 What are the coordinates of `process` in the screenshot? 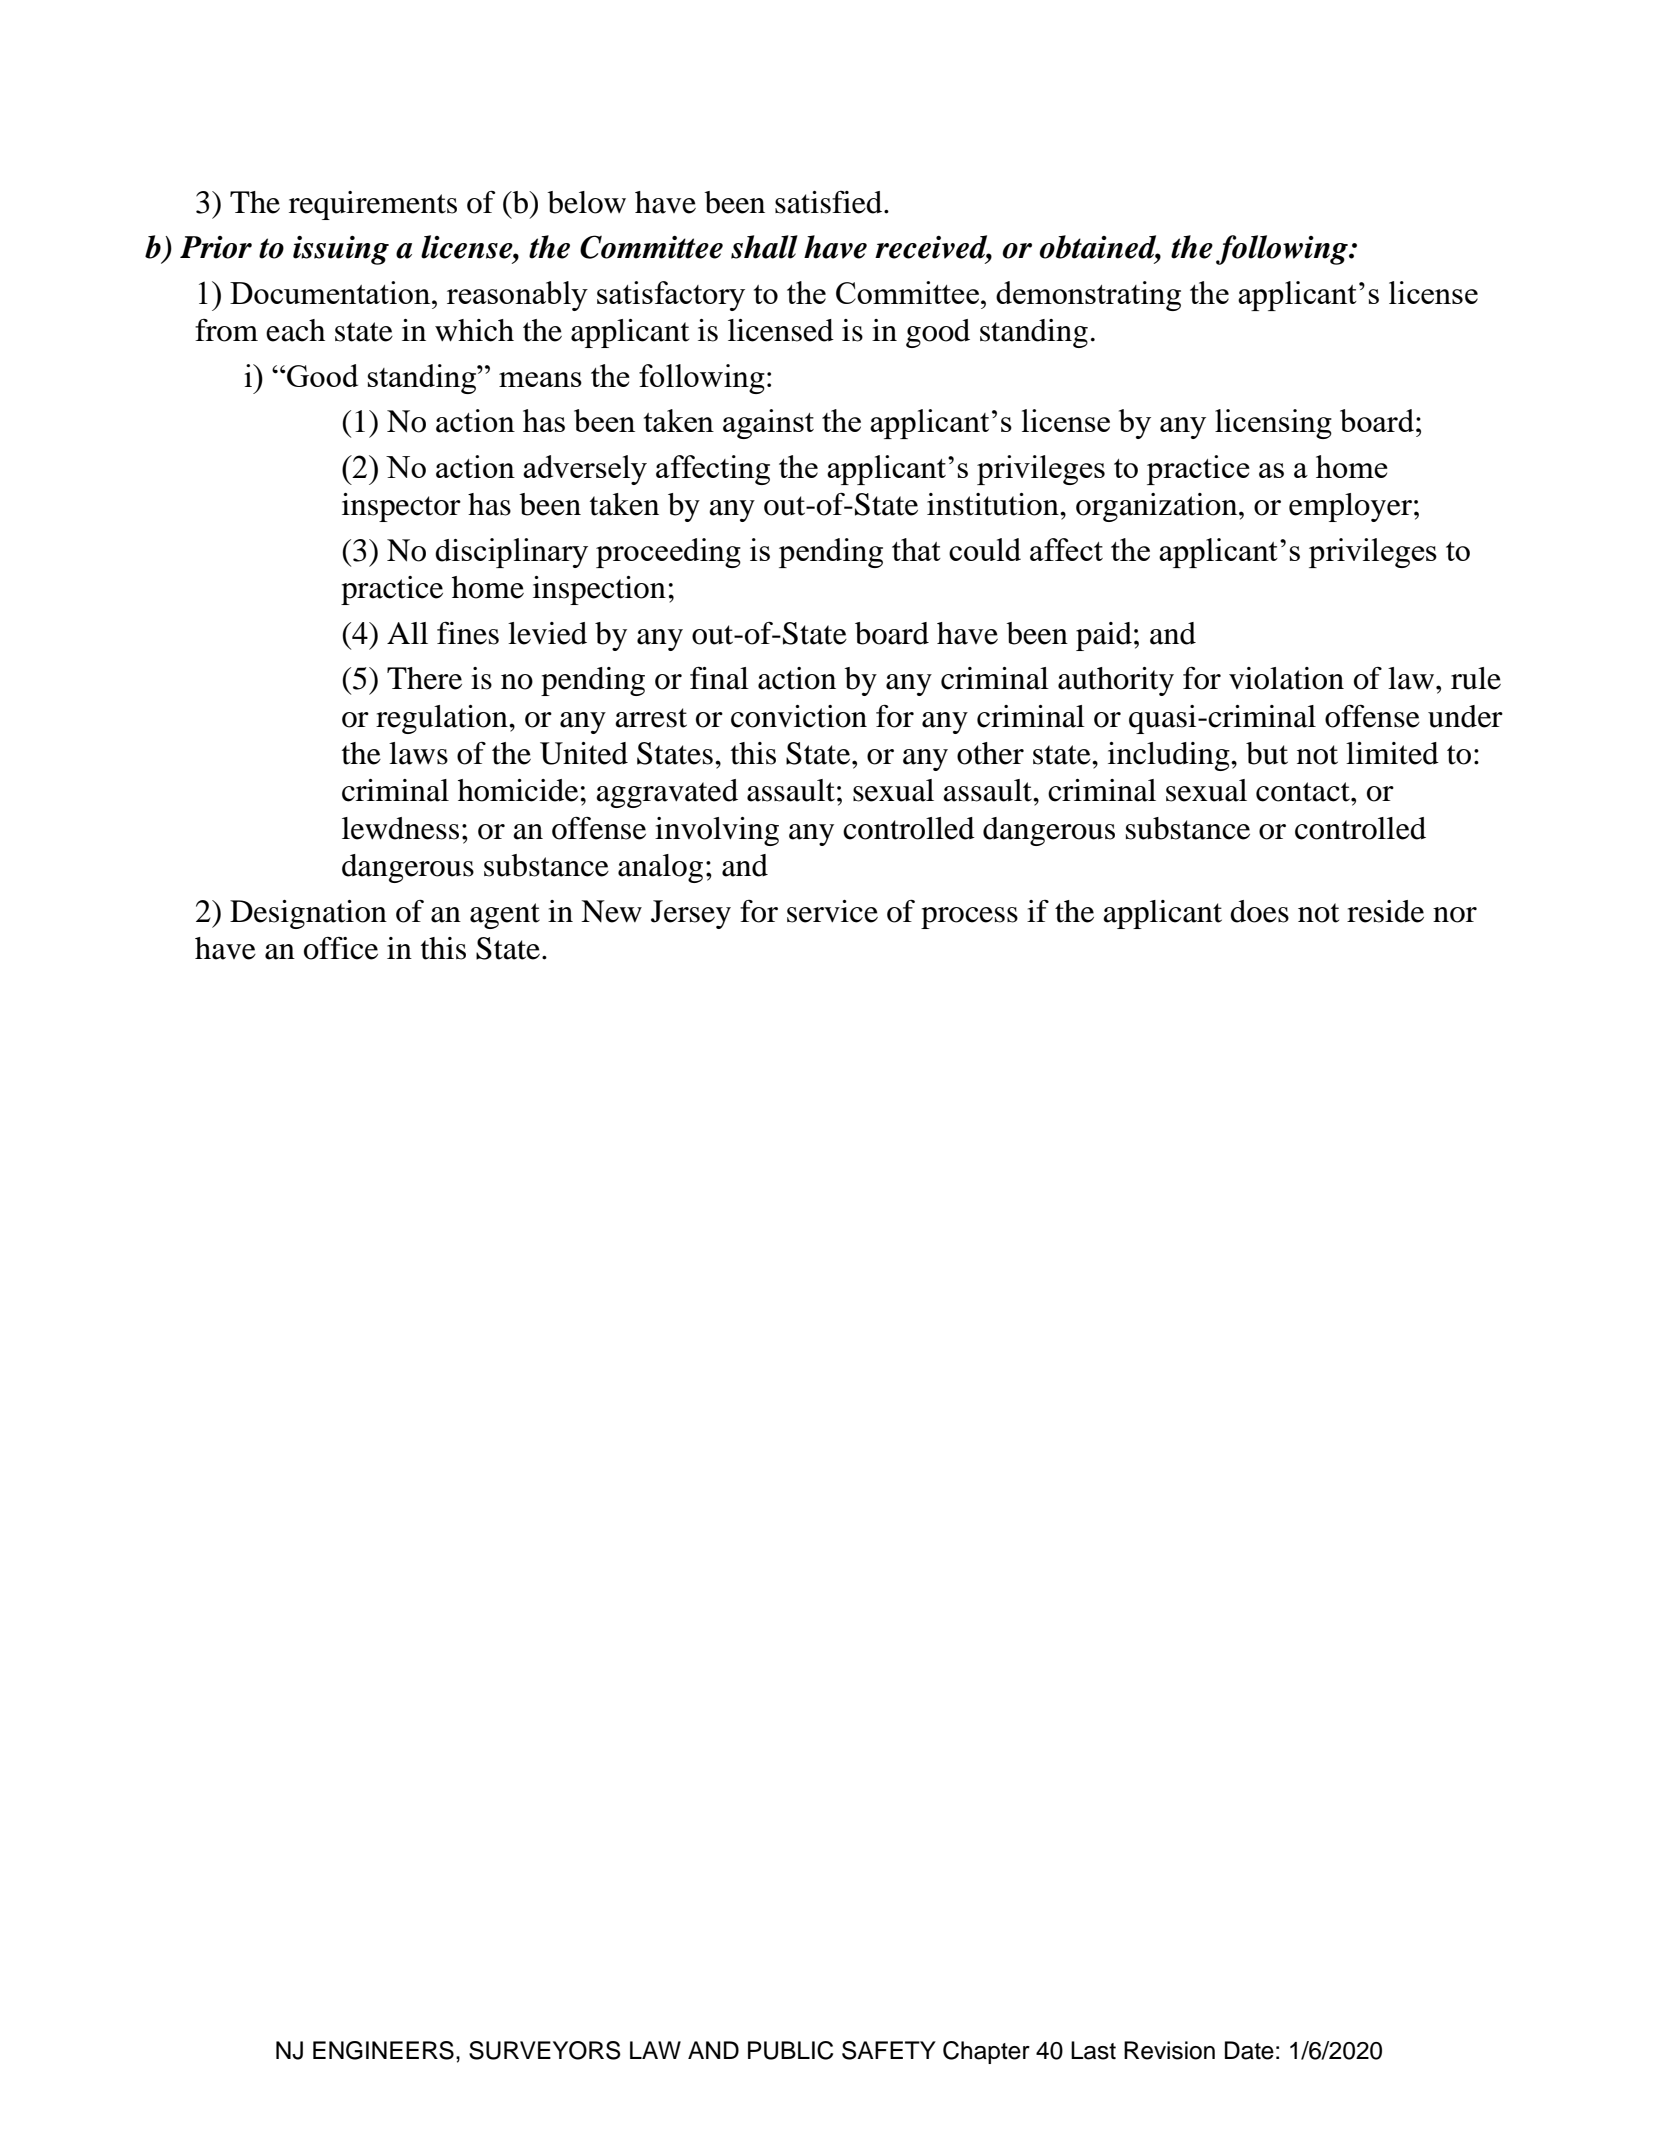 It's located at (969, 918).
